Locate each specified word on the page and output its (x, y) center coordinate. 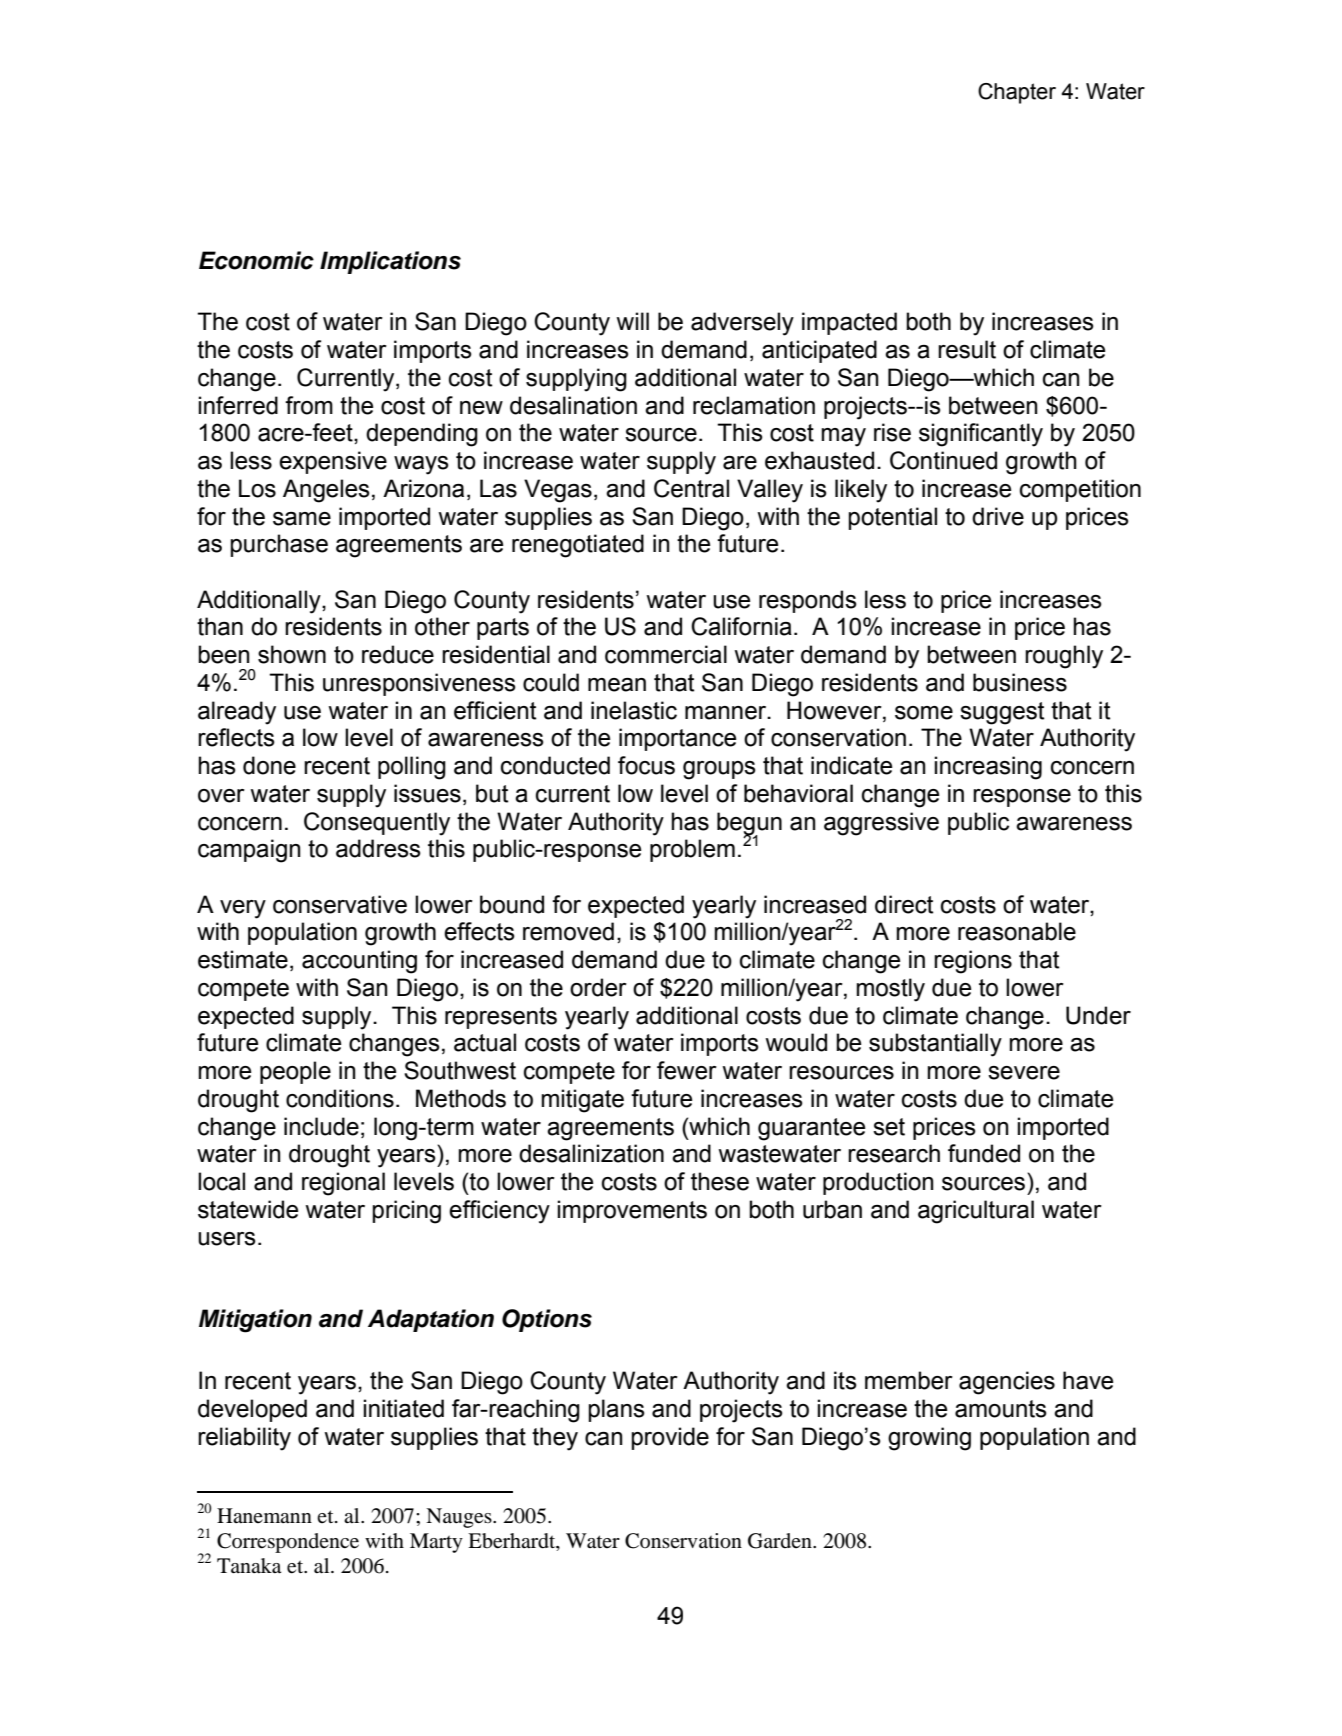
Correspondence (288, 1543)
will (632, 321)
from (309, 405)
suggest (1002, 713)
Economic (256, 260)
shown (292, 654)
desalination (573, 405)
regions (973, 962)
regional (343, 1184)
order (598, 987)
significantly (981, 435)
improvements (632, 1211)
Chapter (1017, 93)
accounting (359, 962)
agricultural (976, 1212)
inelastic (634, 710)
